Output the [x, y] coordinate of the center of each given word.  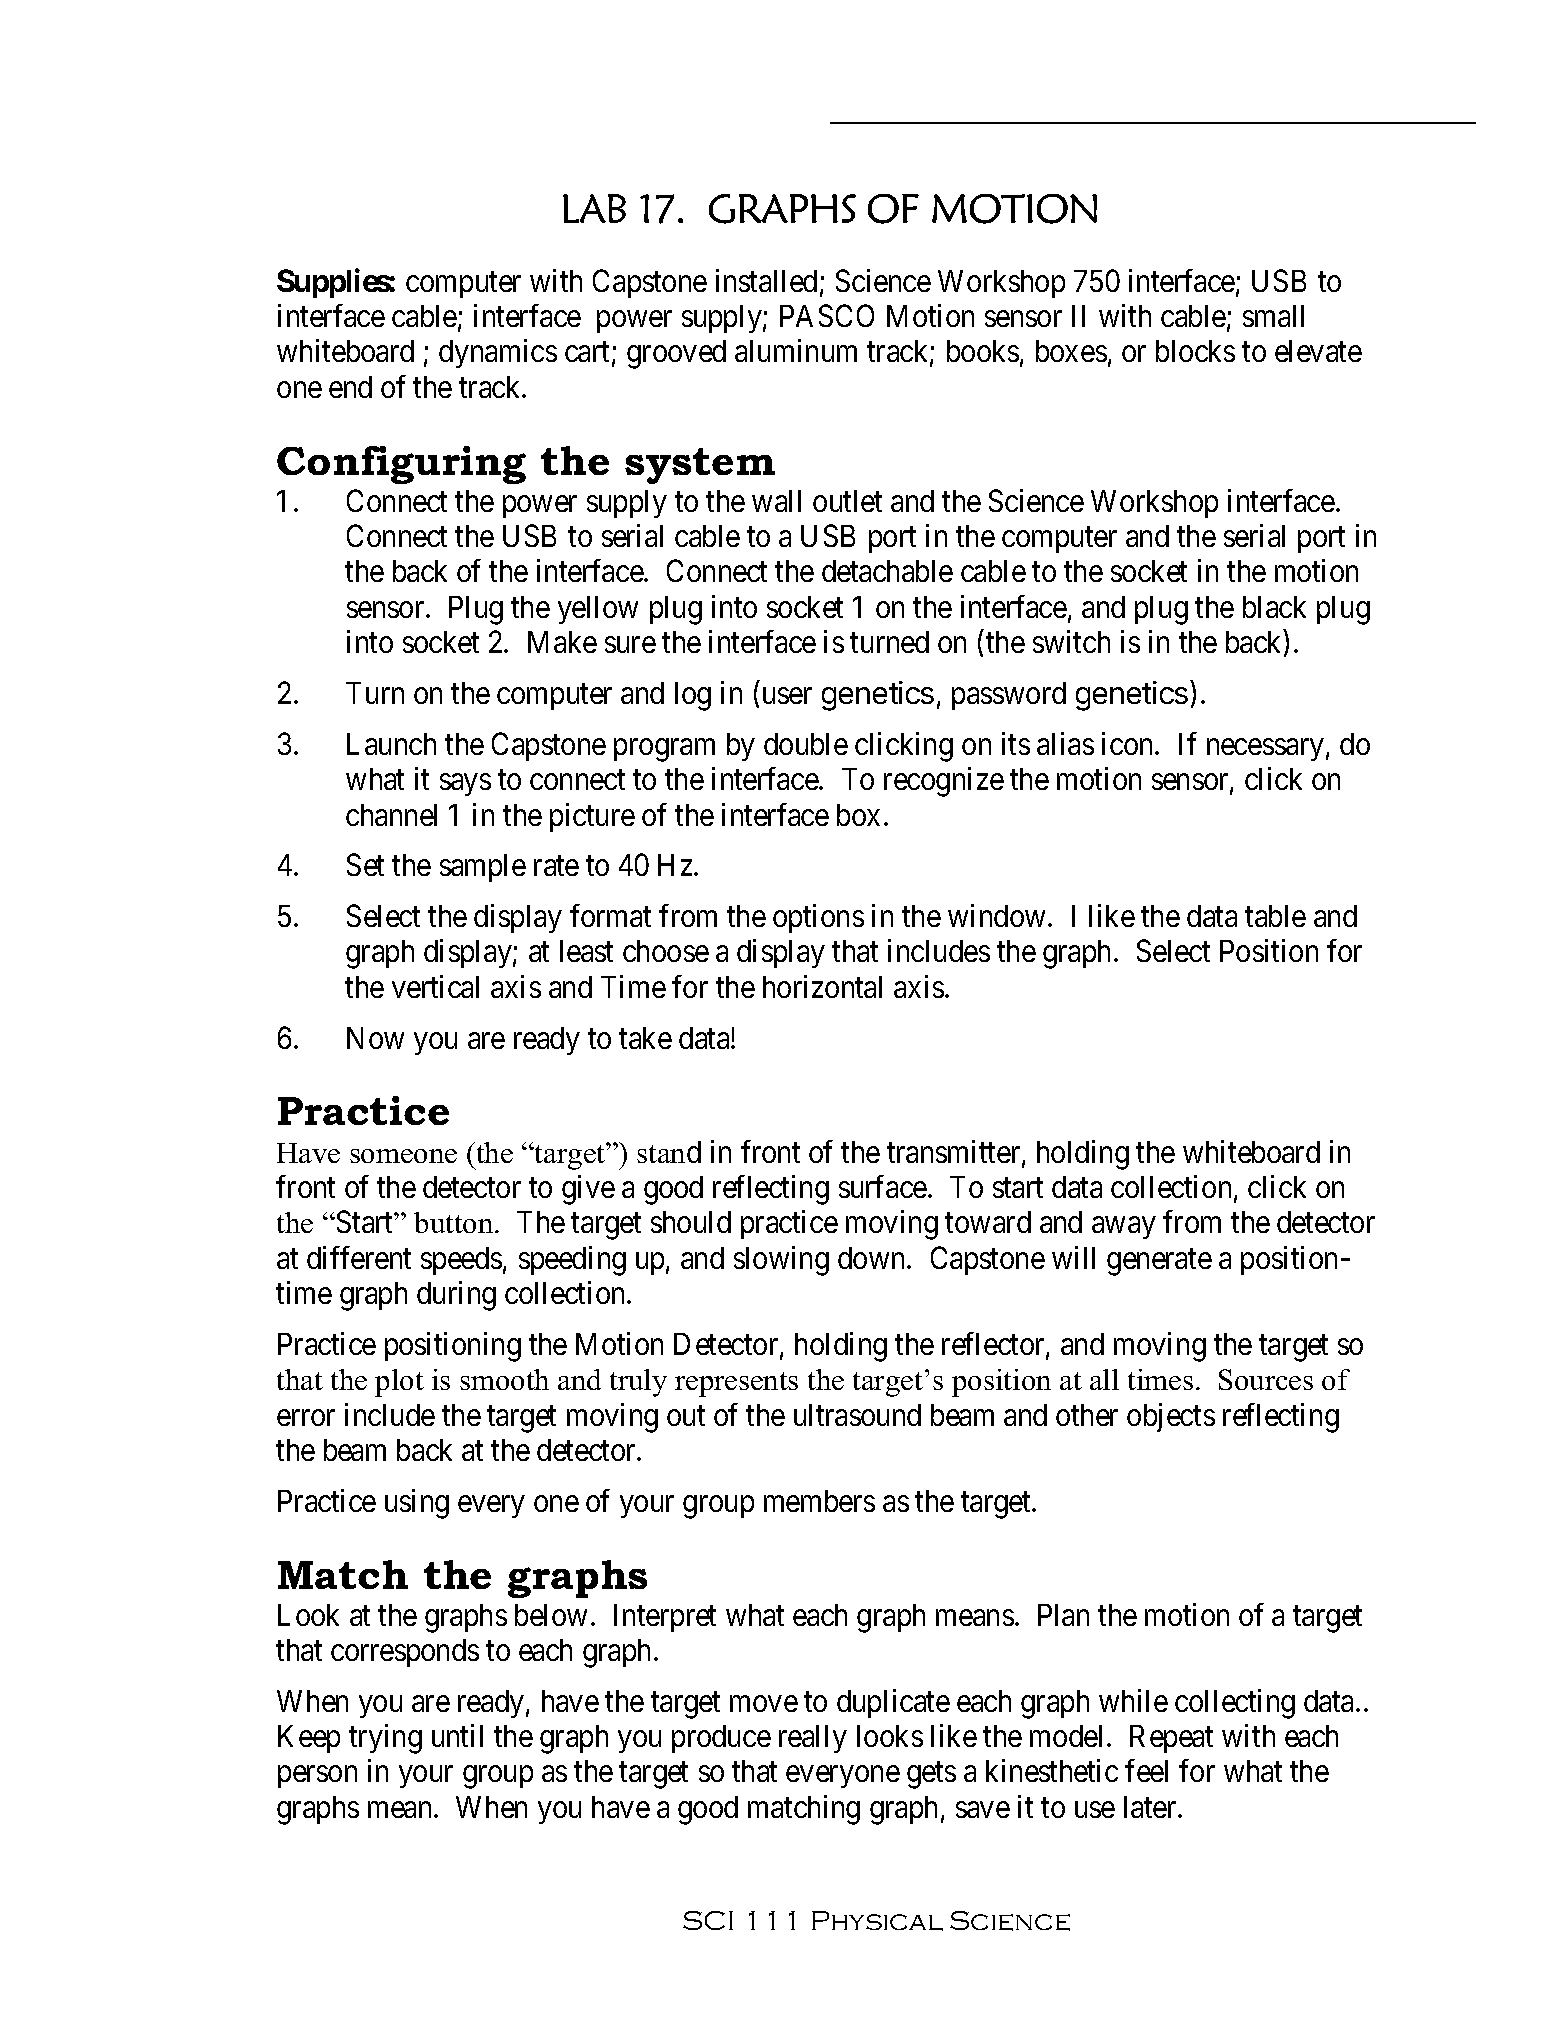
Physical [877, 1921]
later [1151, 1807]
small [1273, 316]
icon [1129, 743]
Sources [1266, 1379]
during [456, 1296]
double [806, 744]
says [465, 785]
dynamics [498, 353]
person [317, 1777]
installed [766, 280]
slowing [781, 1261]
